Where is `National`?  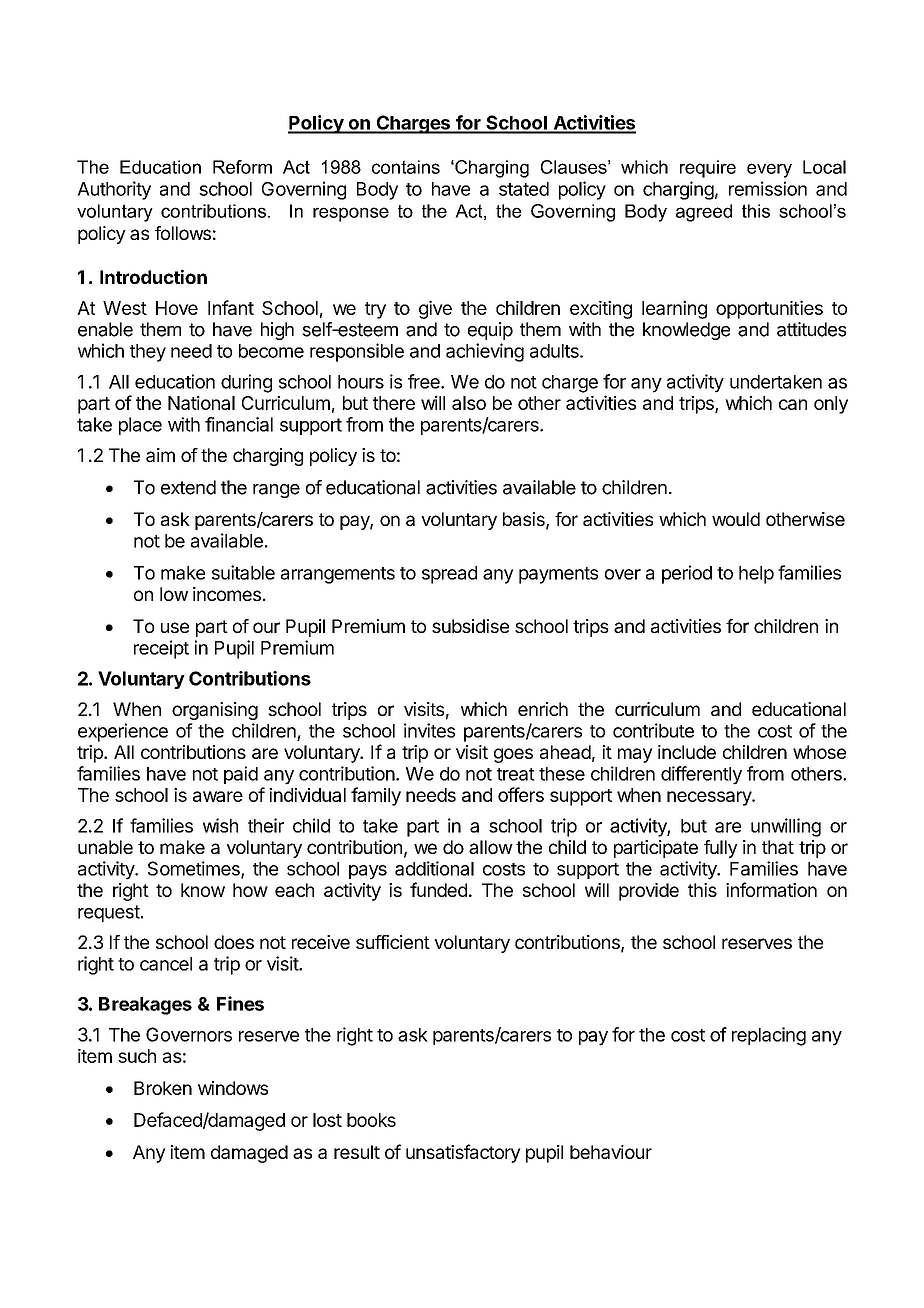 National is located at coordinates (201, 402).
